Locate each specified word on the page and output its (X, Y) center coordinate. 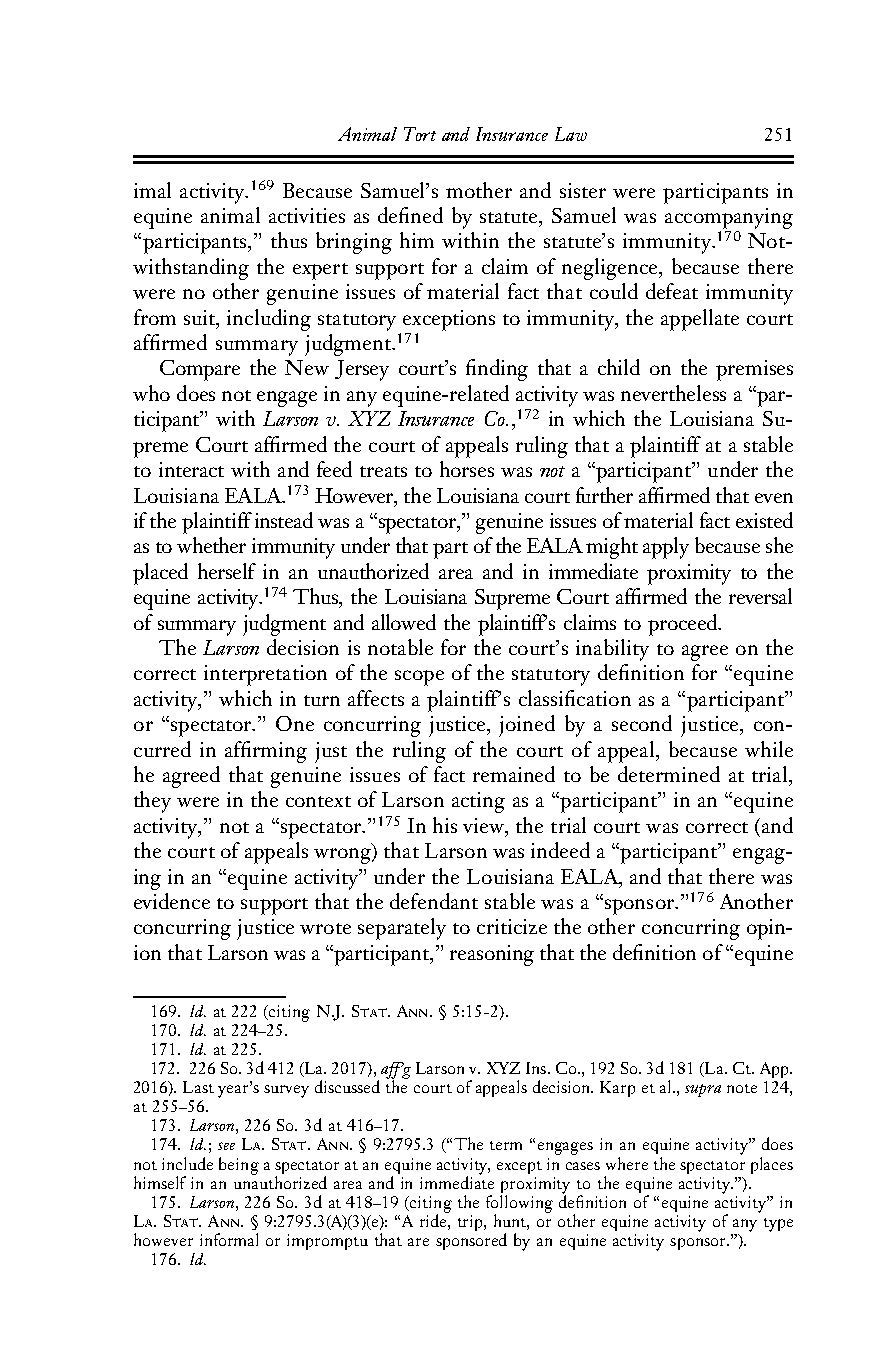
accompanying (729, 218)
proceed (683, 625)
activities (307, 215)
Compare (200, 370)
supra (703, 1090)
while (769, 749)
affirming (266, 752)
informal (229, 1239)
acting (478, 802)
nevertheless (673, 393)
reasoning (492, 955)
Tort (420, 134)
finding (497, 370)
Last (198, 1087)
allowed (404, 622)
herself (227, 571)
